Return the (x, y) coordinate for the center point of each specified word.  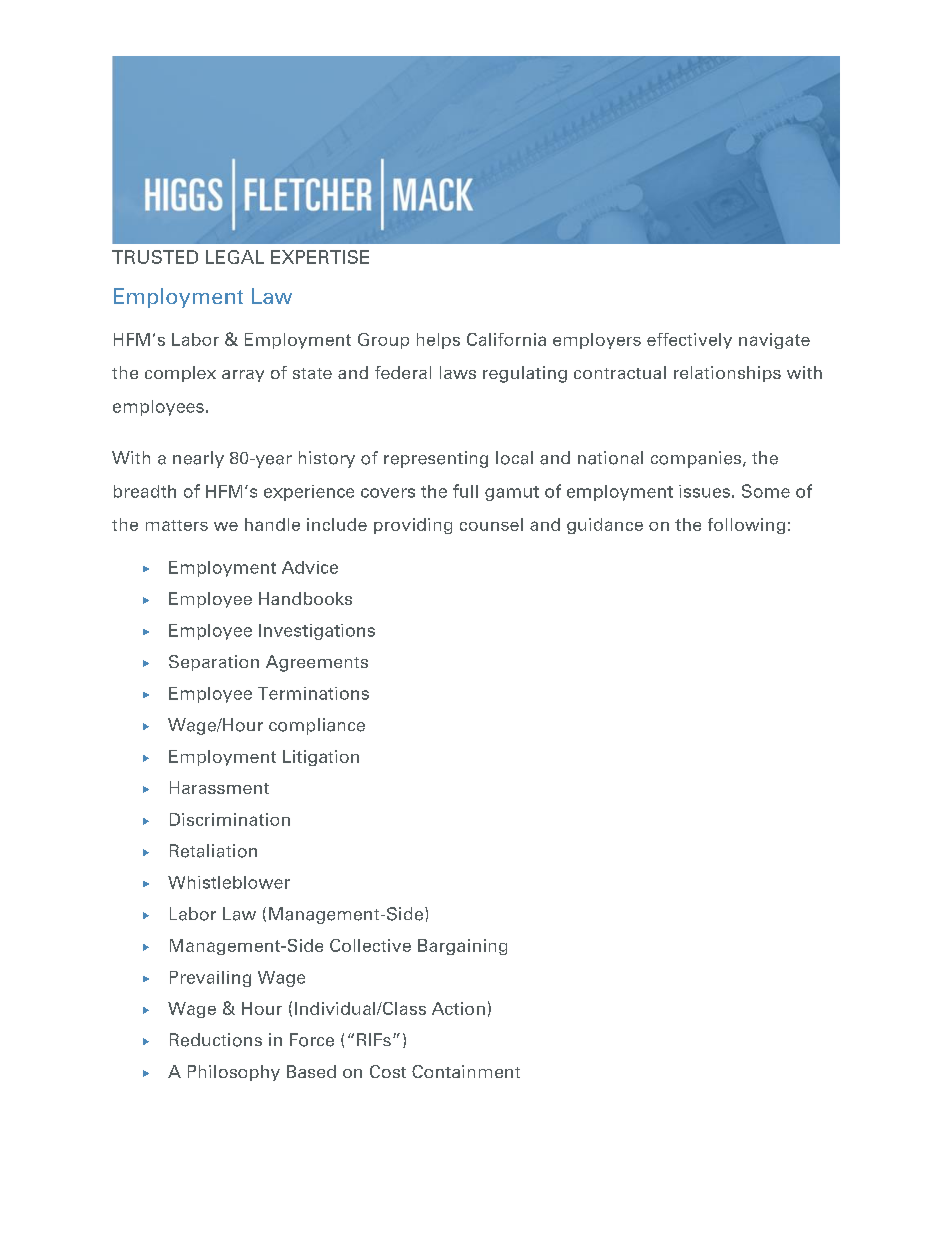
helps (438, 341)
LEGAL (235, 257)
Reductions (216, 1040)
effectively (689, 341)
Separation (214, 663)
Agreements (317, 663)
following (746, 526)
